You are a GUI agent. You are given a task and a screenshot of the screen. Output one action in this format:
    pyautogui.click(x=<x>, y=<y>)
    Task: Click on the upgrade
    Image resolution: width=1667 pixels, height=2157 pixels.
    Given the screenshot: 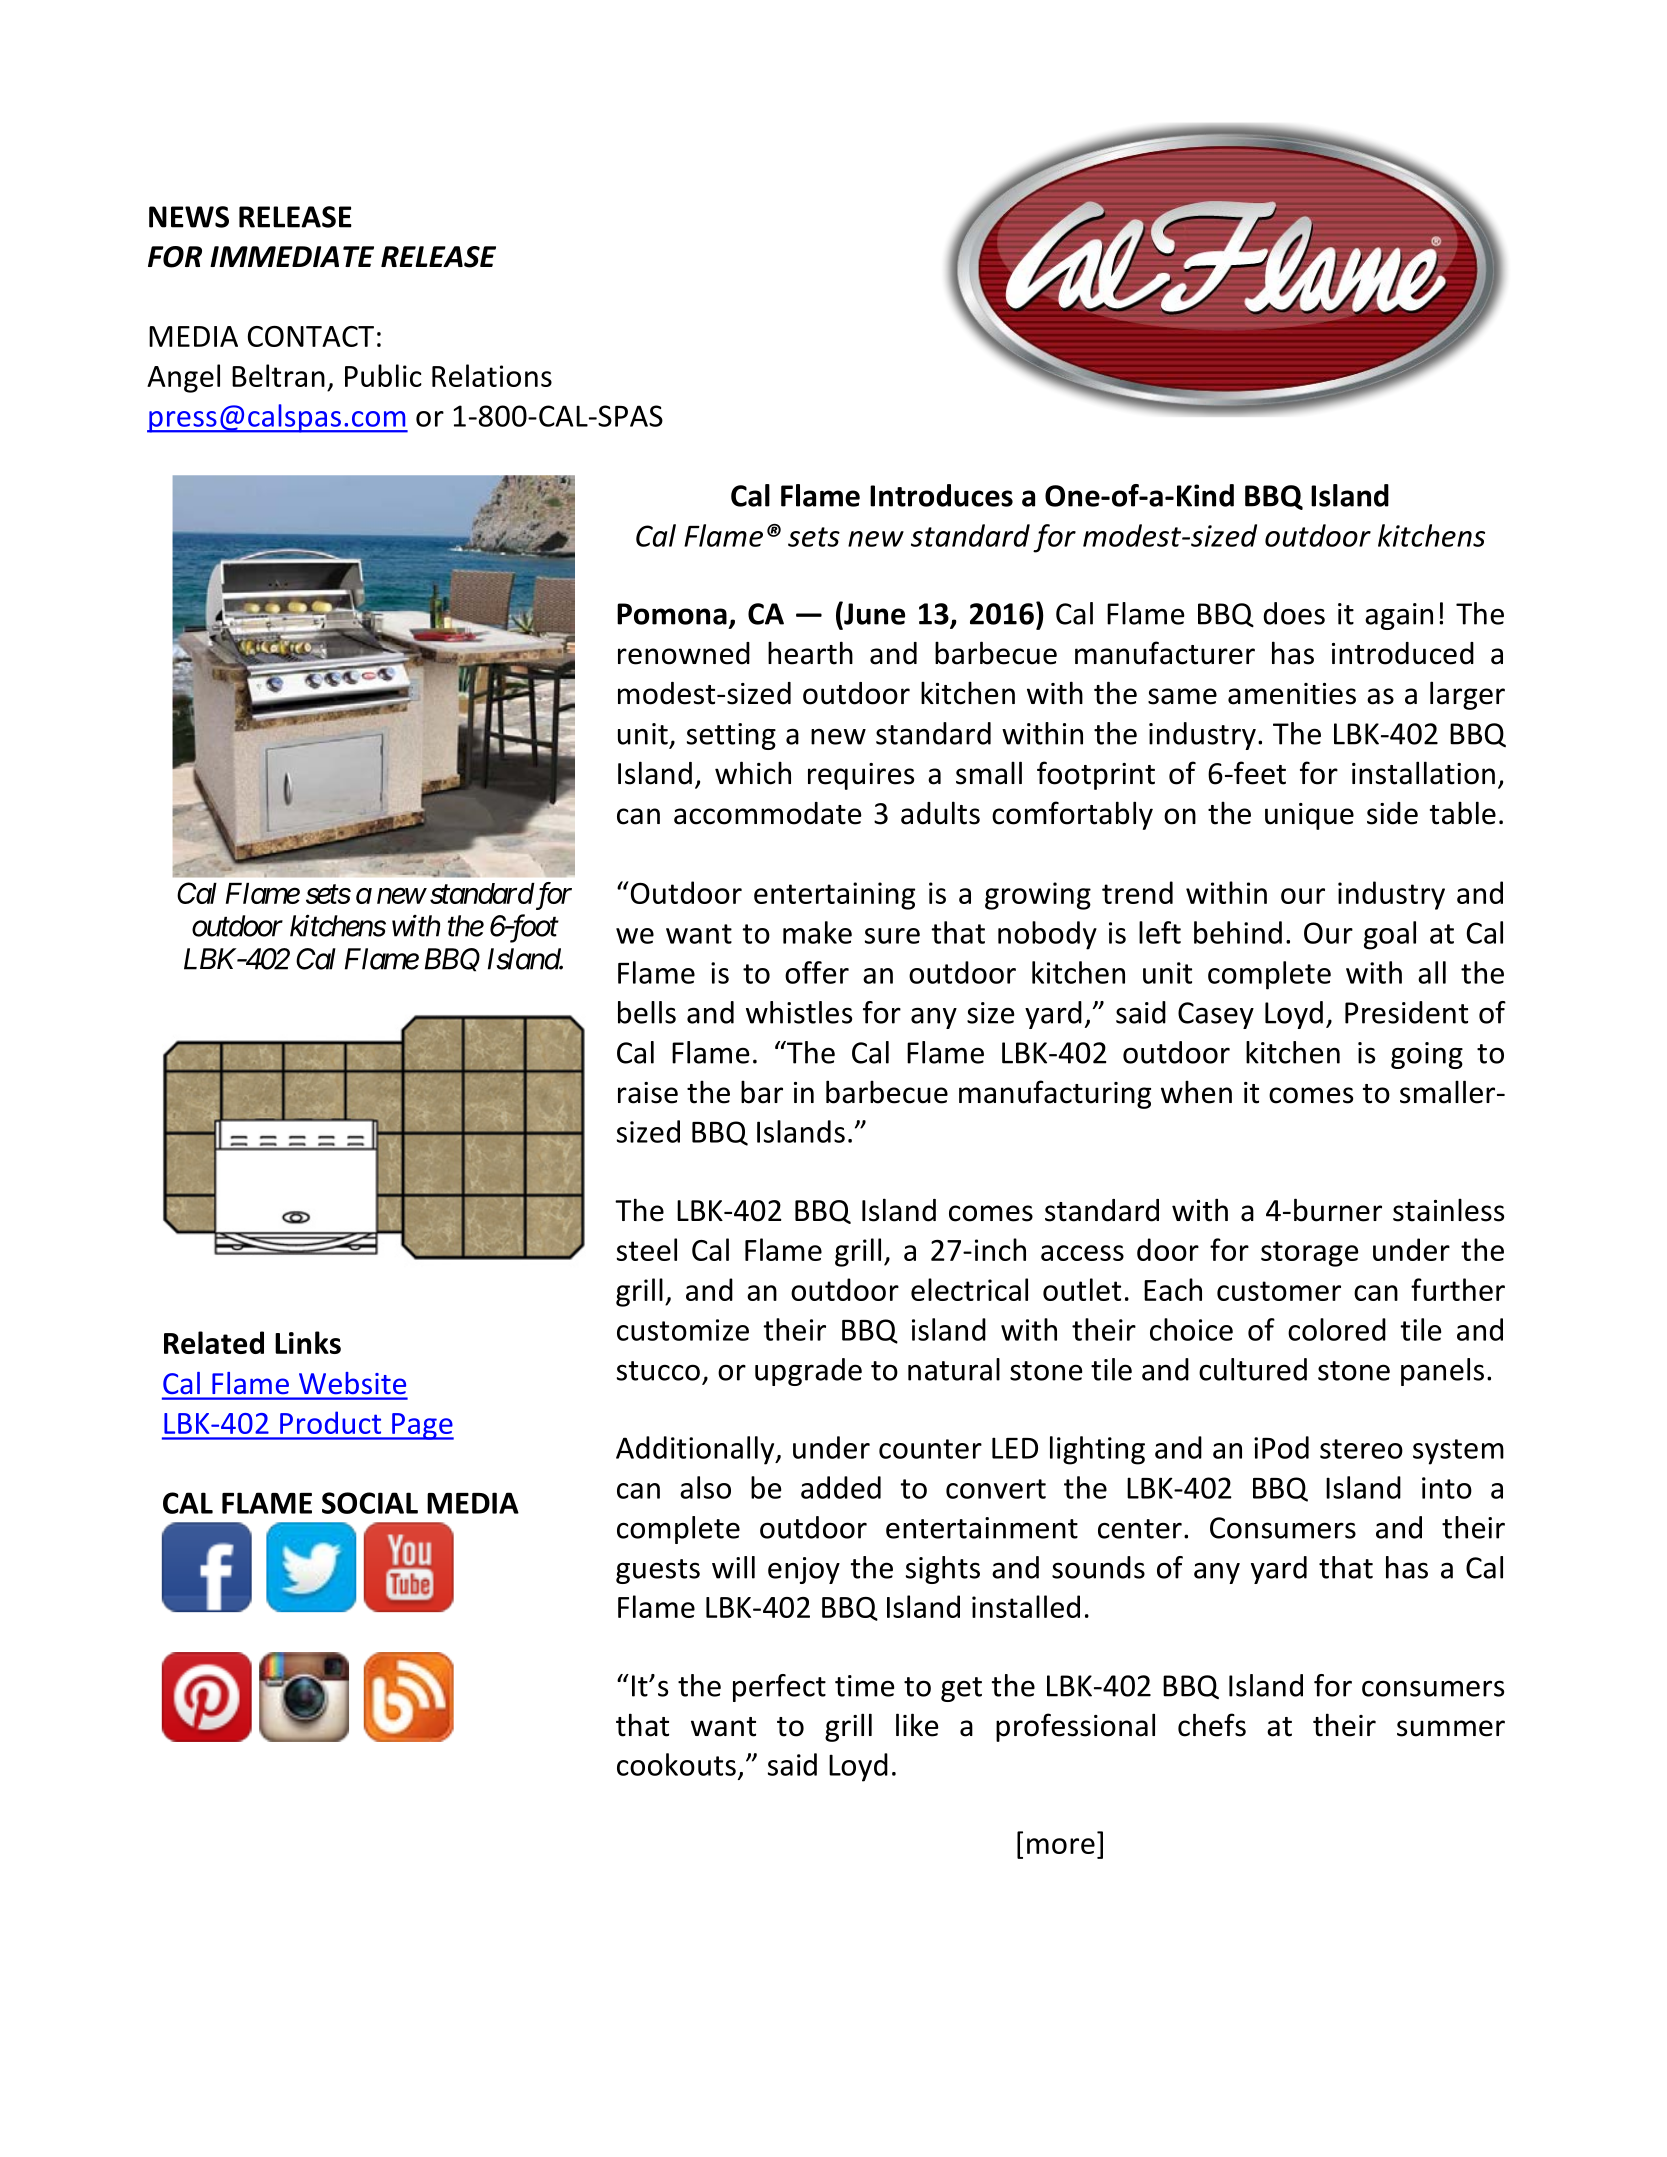 What is the action you would take?
    pyautogui.click(x=808, y=1372)
